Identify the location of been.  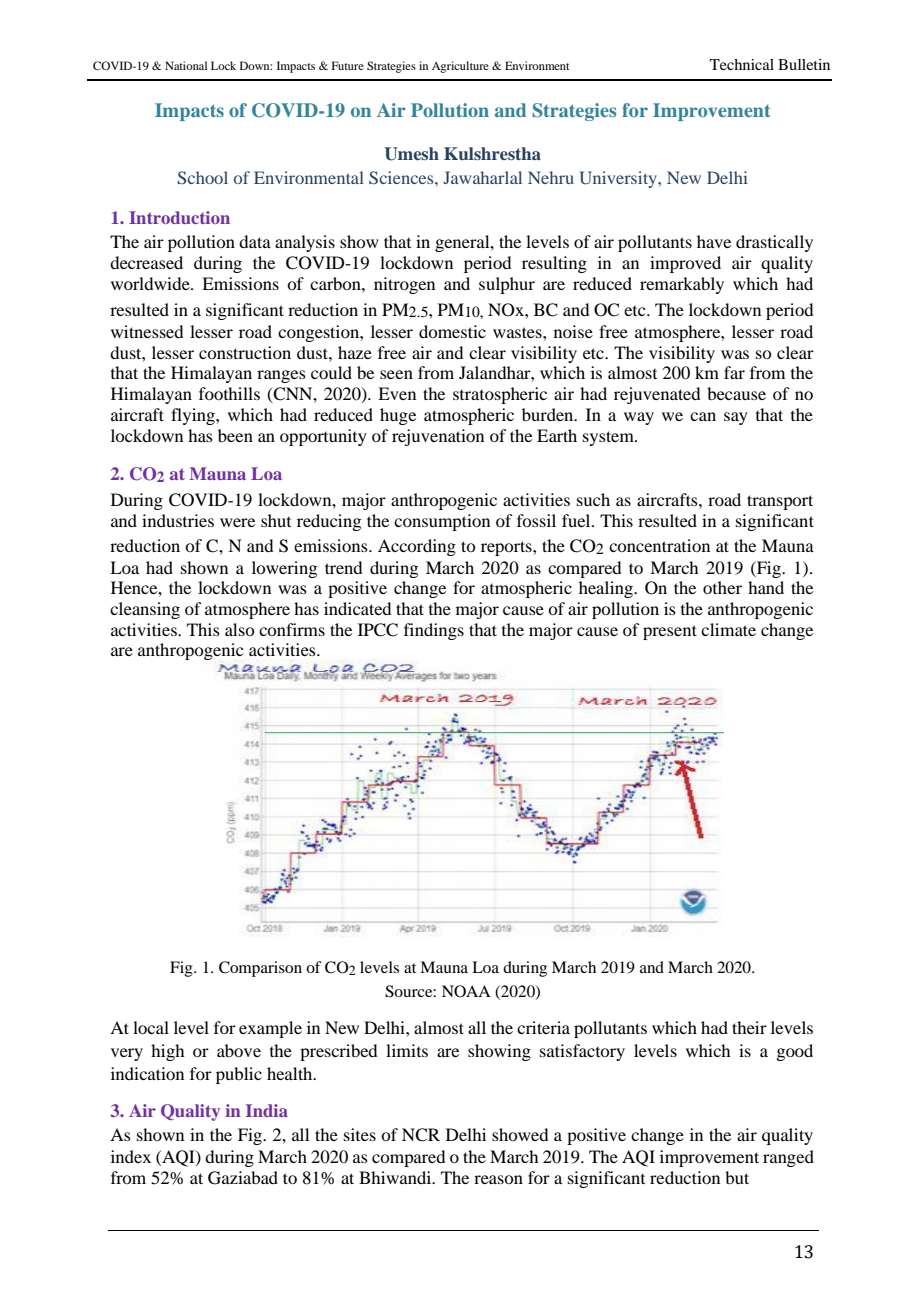
(235, 435).
